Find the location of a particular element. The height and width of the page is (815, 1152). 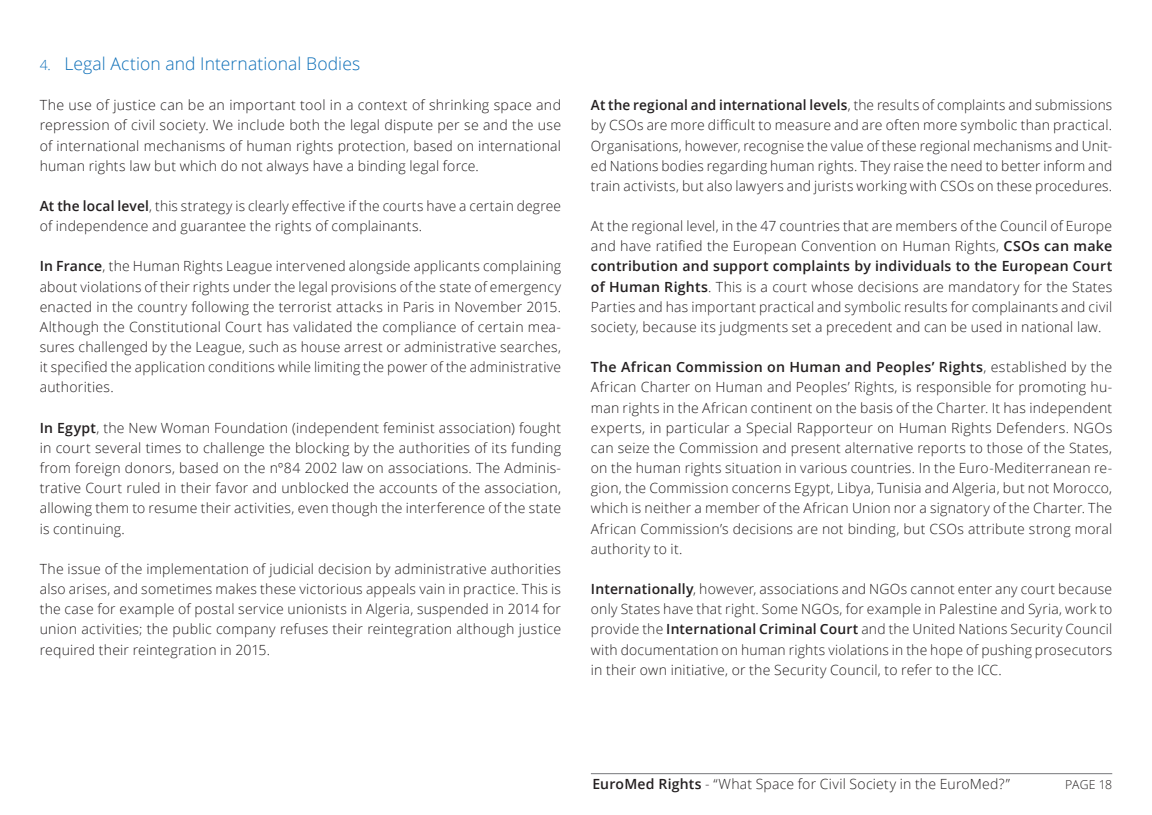

own is located at coordinates (653, 671).
